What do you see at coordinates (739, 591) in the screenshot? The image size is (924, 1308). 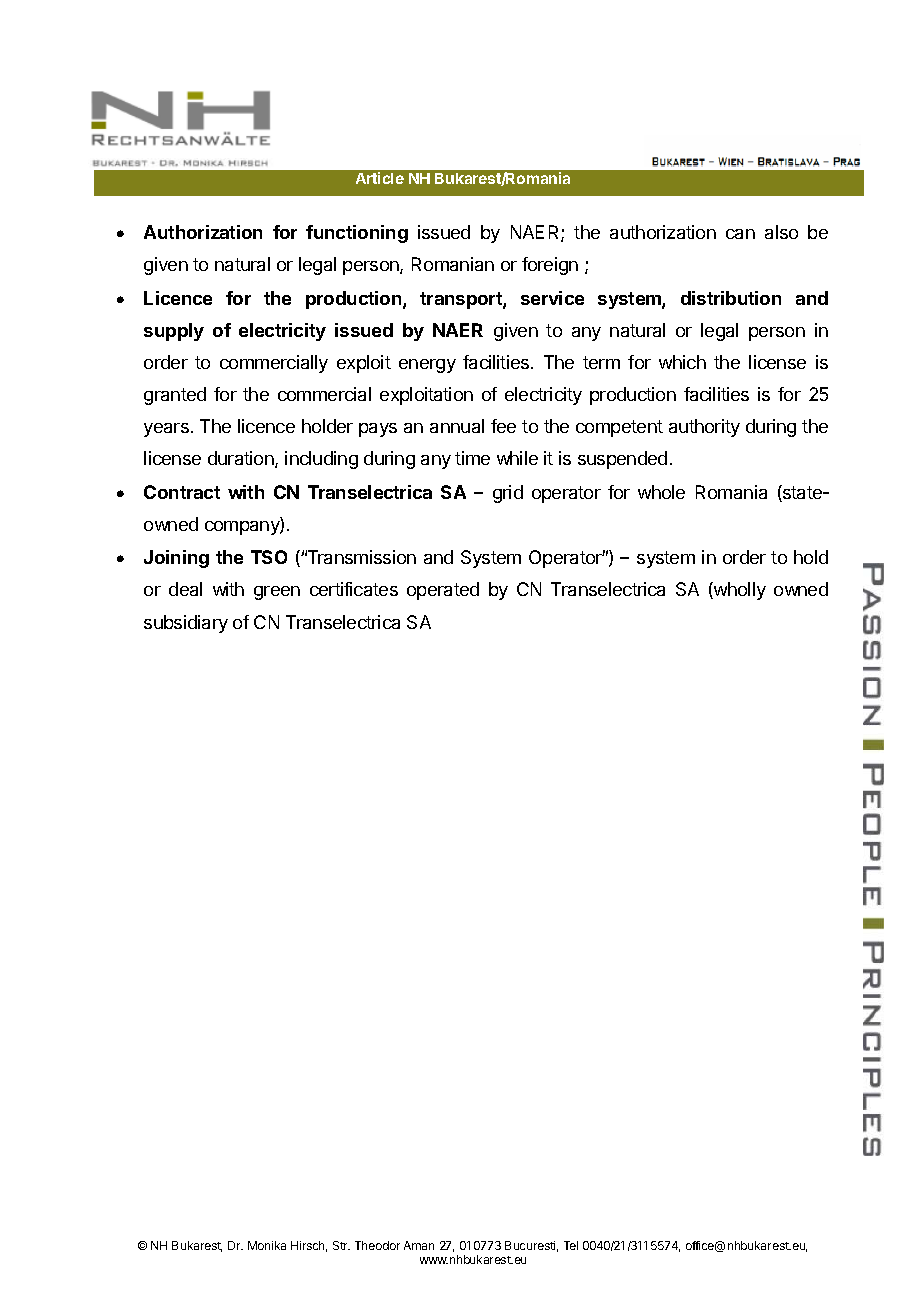 I see `wholly` at bounding box center [739, 591].
